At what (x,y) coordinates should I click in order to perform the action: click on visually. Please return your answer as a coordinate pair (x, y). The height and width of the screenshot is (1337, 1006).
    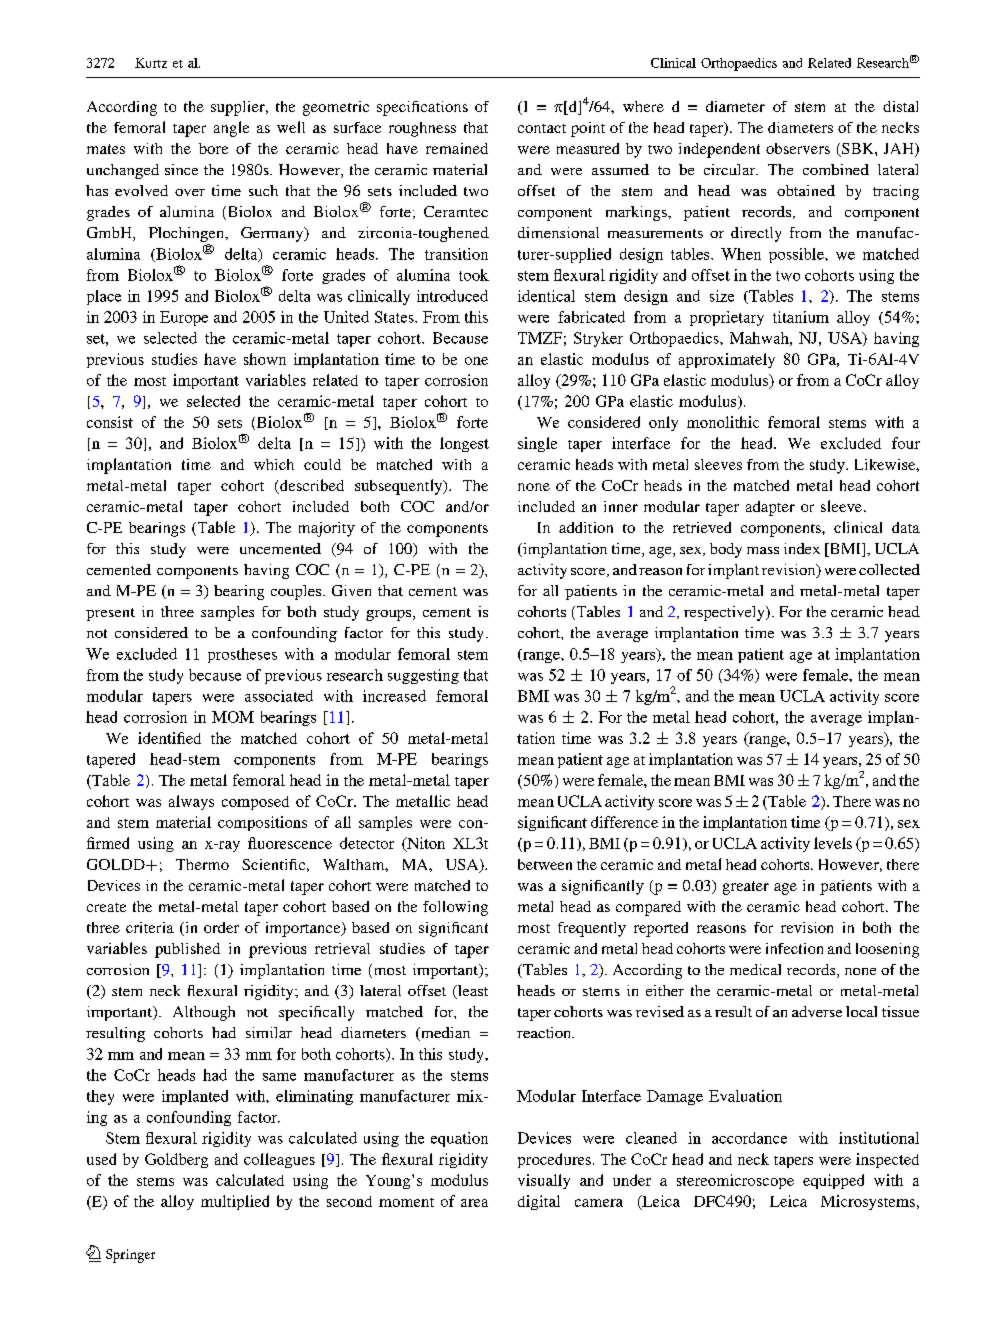
    Looking at the image, I should click on (544, 1181).
